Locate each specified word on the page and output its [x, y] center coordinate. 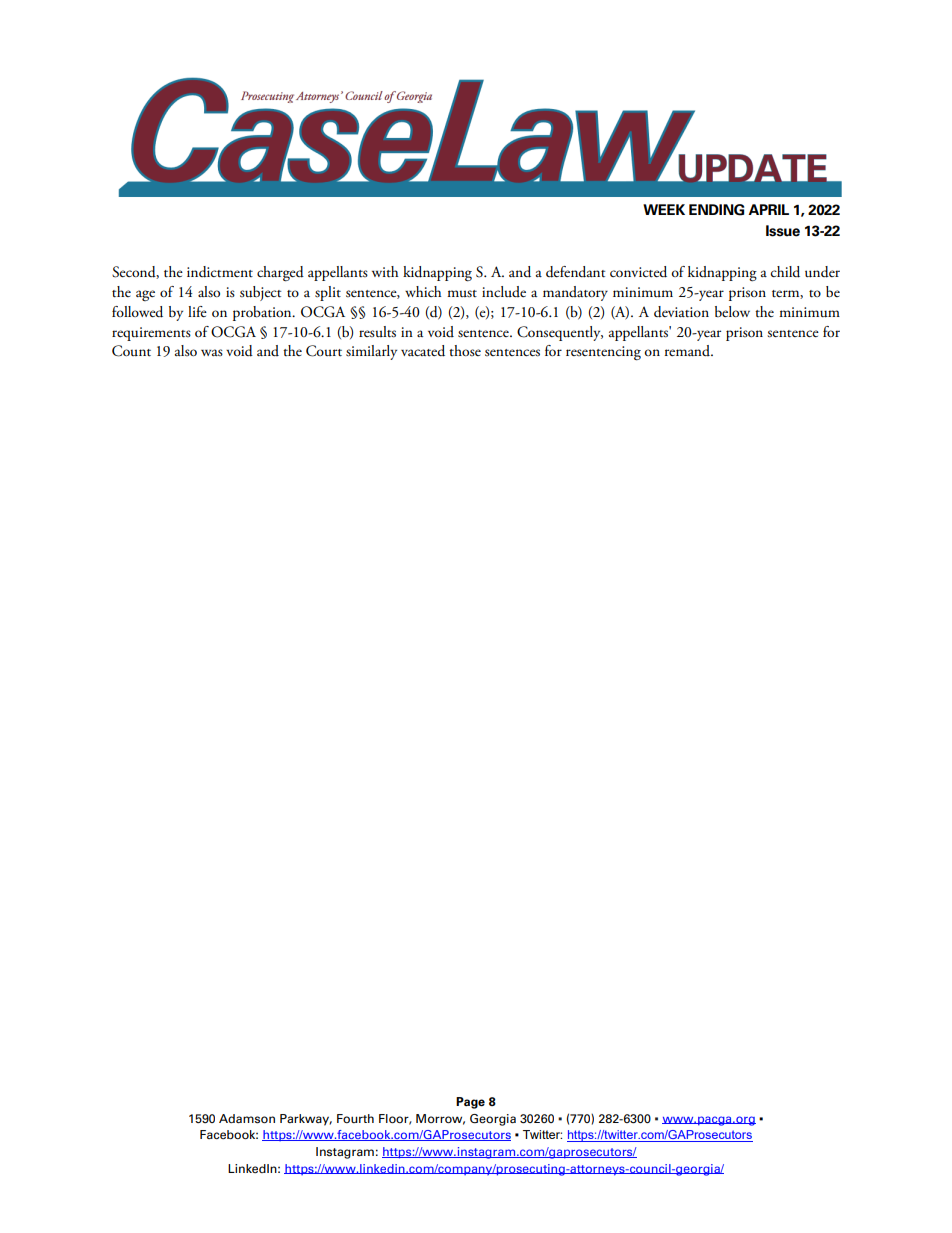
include [504, 291]
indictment [220, 272]
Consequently [560, 333]
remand [688, 350]
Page [470, 1103]
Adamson [247, 1119]
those [465, 350]
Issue [783, 231]
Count [131, 351]
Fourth [355, 1118]
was [212, 352]
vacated [423, 351]
